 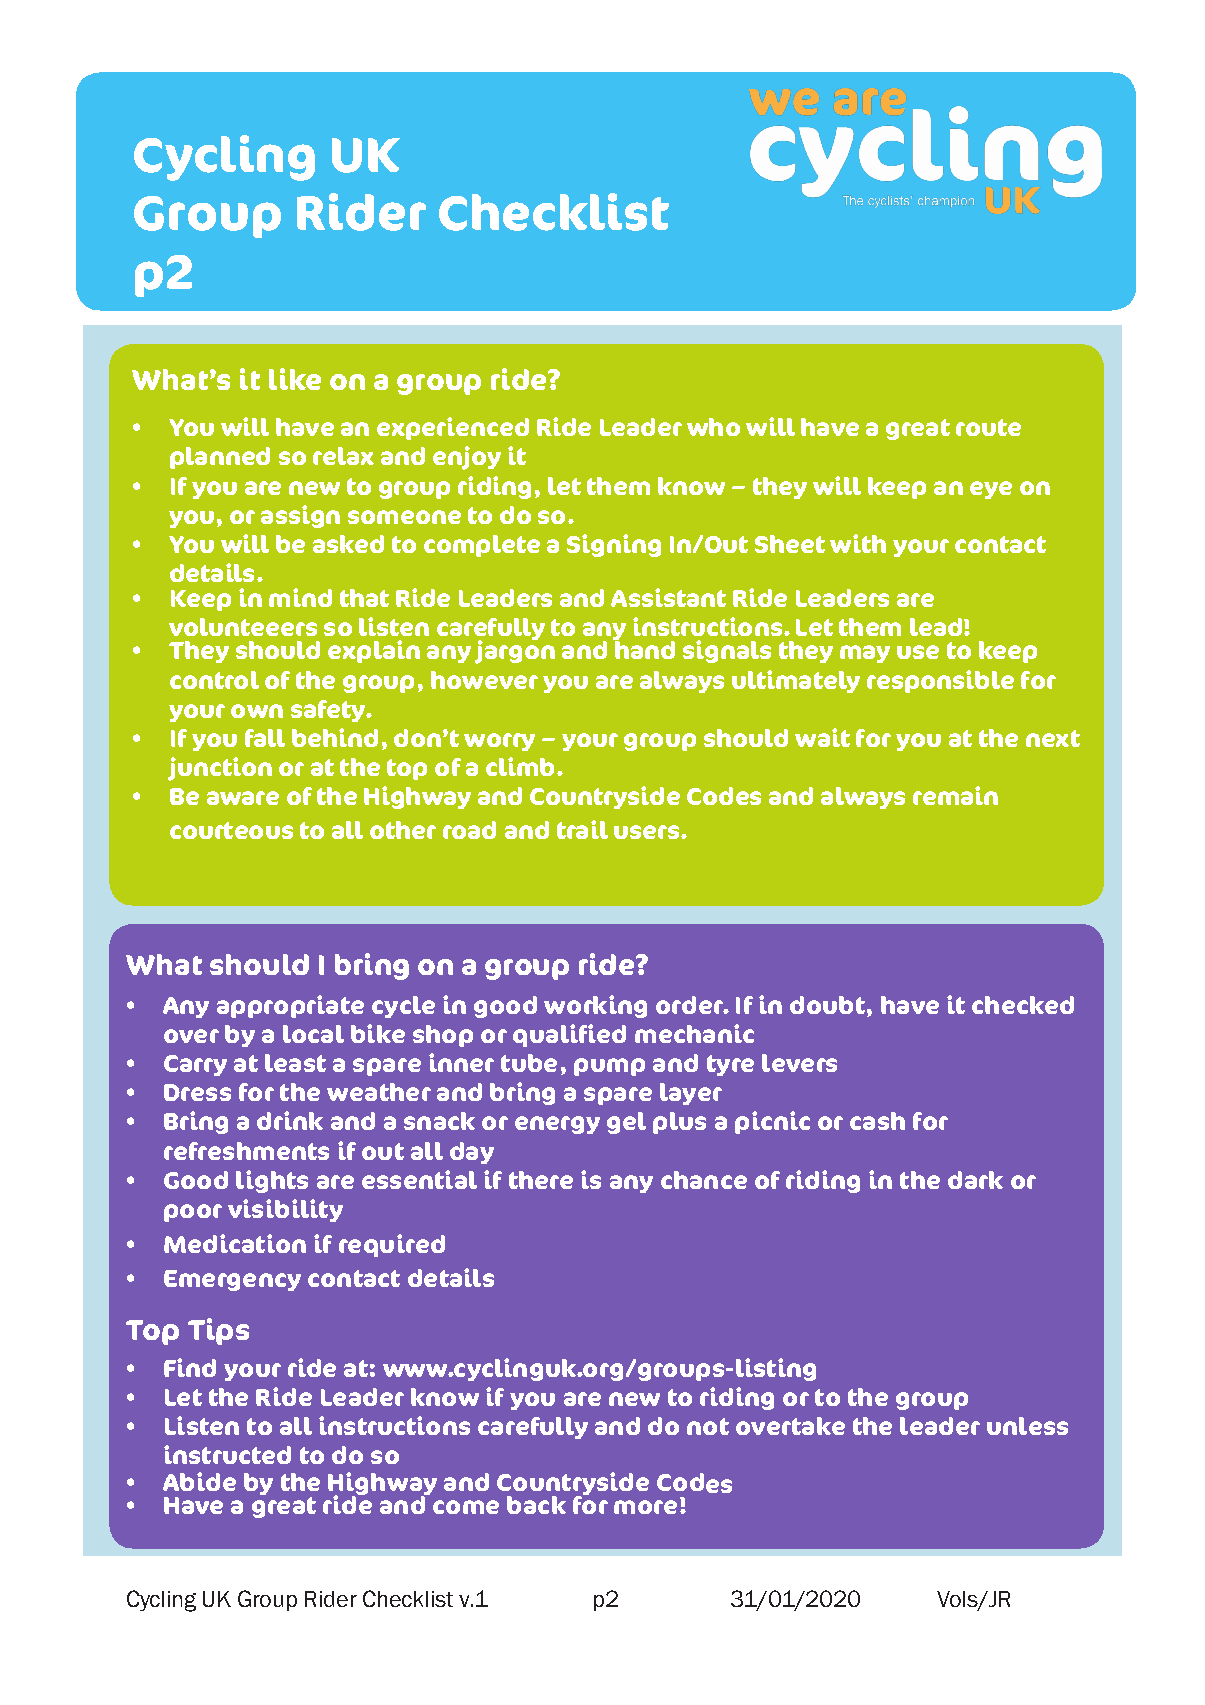 I want to click on instructed, so click(x=227, y=1454).
